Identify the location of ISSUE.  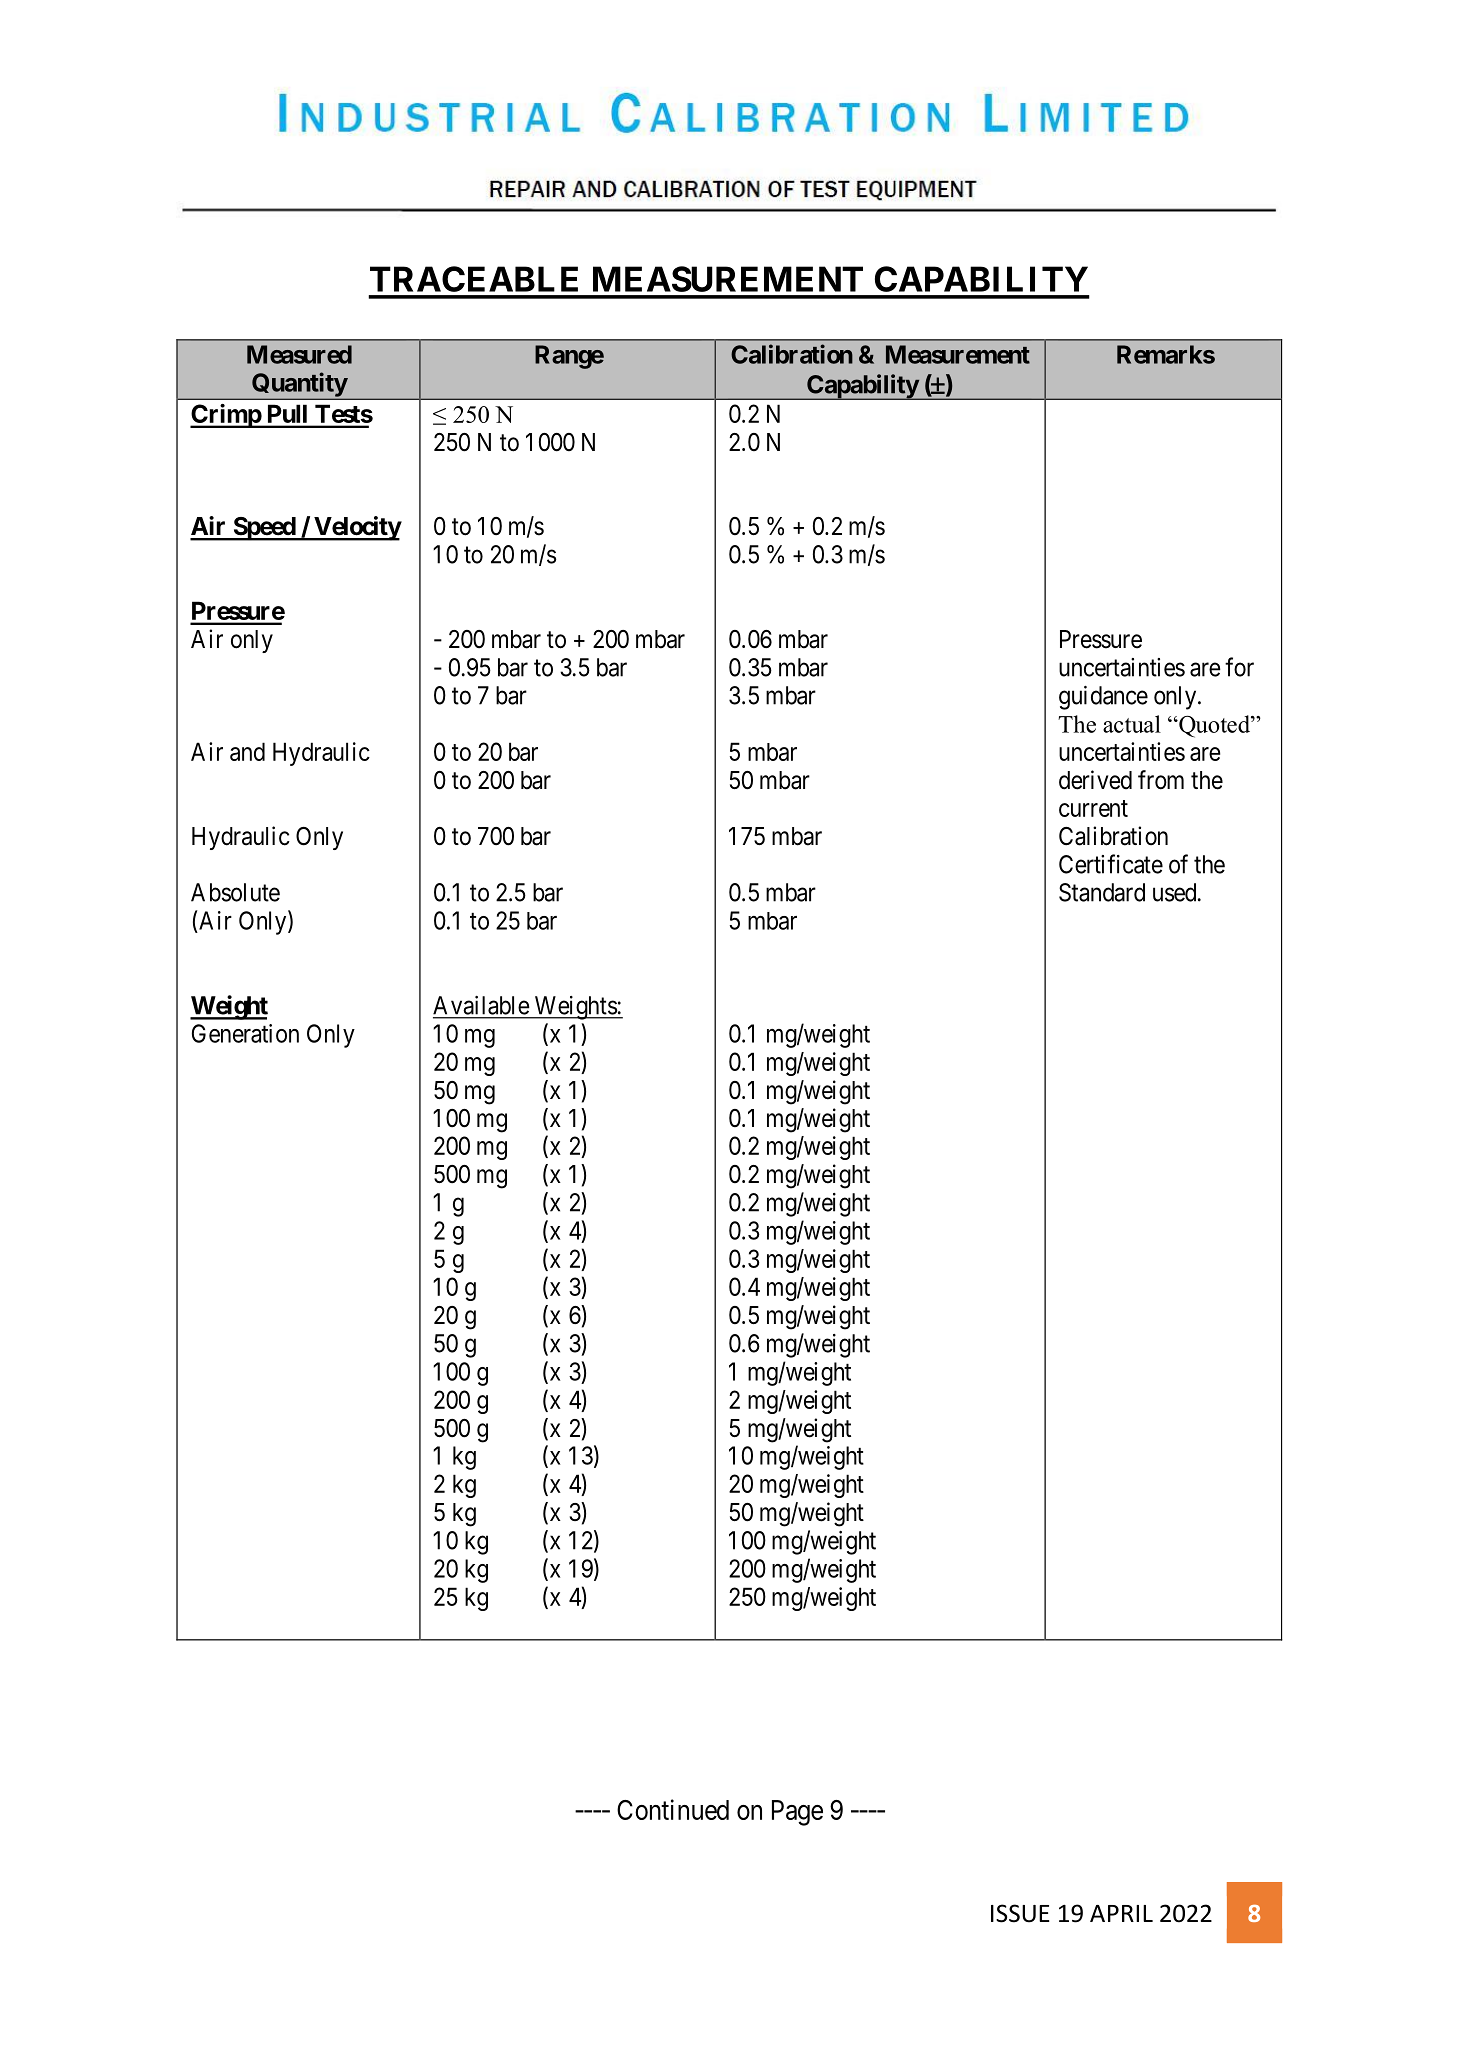
(1020, 1913).
